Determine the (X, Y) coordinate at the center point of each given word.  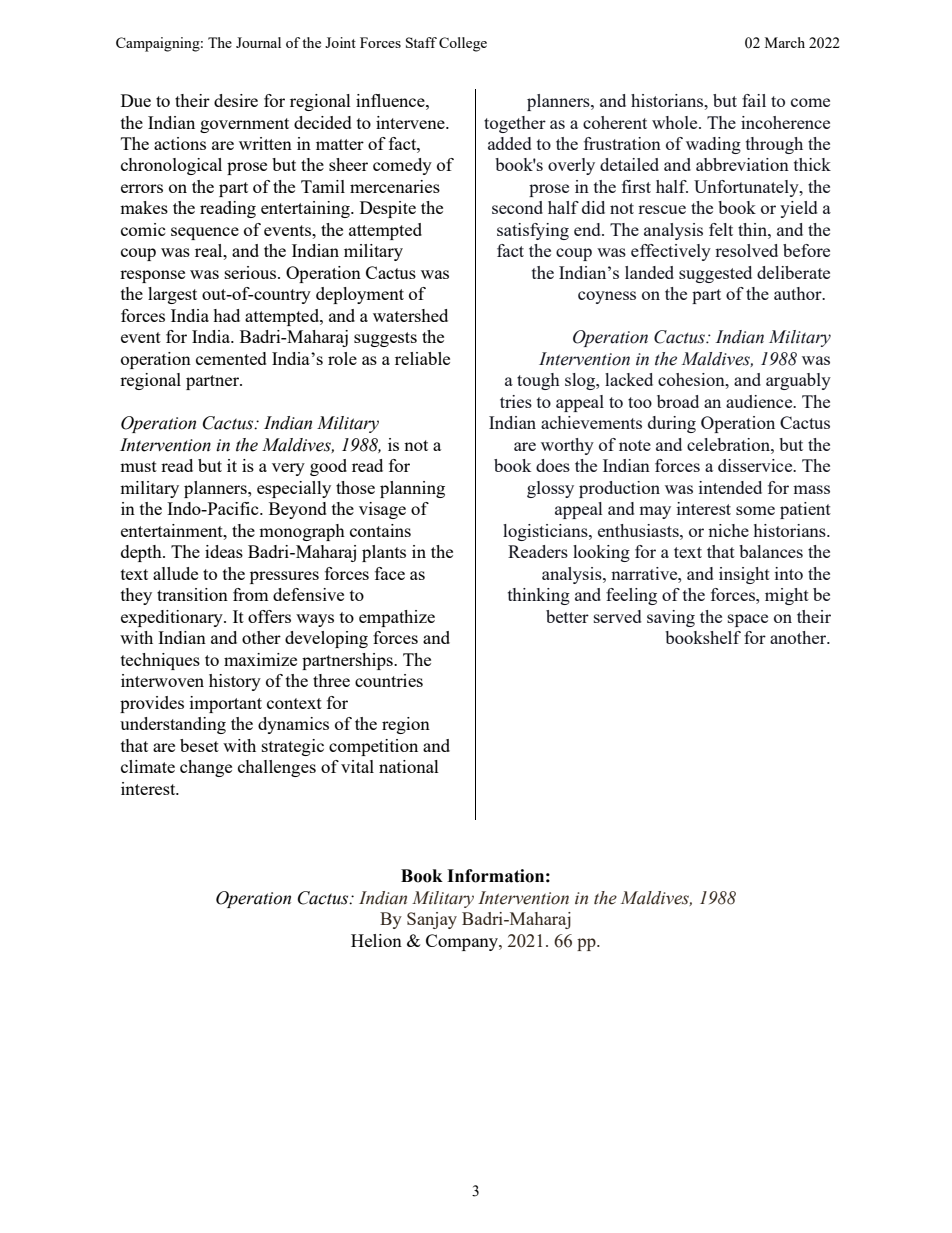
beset (199, 745)
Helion (376, 940)
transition (192, 594)
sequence (205, 233)
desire (236, 100)
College (463, 44)
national (409, 766)
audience (760, 401)
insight (744, 575)
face (390, 573)
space (748, 620)
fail (754, 100)
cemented (231, 358)
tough (538, 381)
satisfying (533, 231)
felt (721, 229)
